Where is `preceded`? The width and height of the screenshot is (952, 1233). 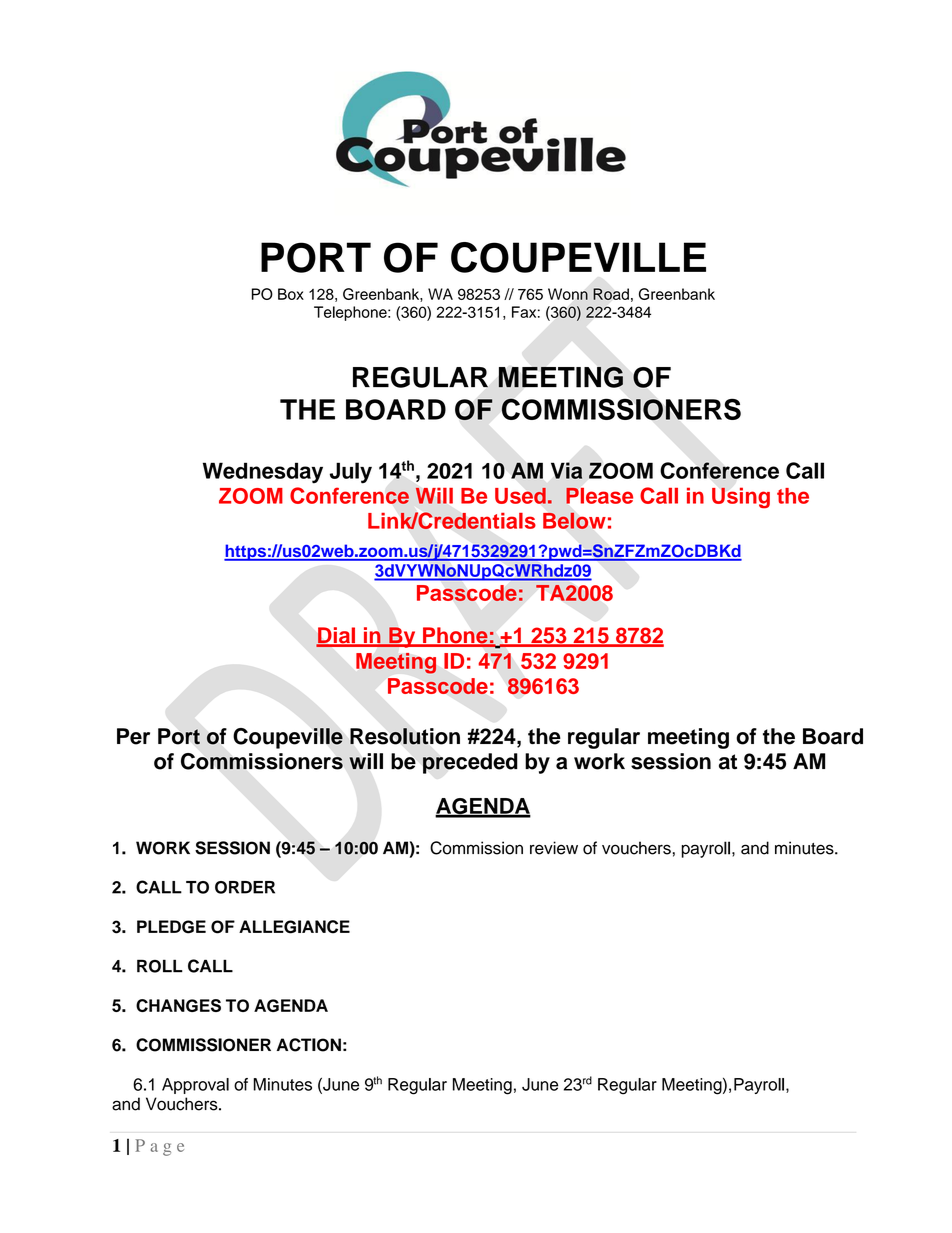
preceded is located at coordinates (470, 763).
